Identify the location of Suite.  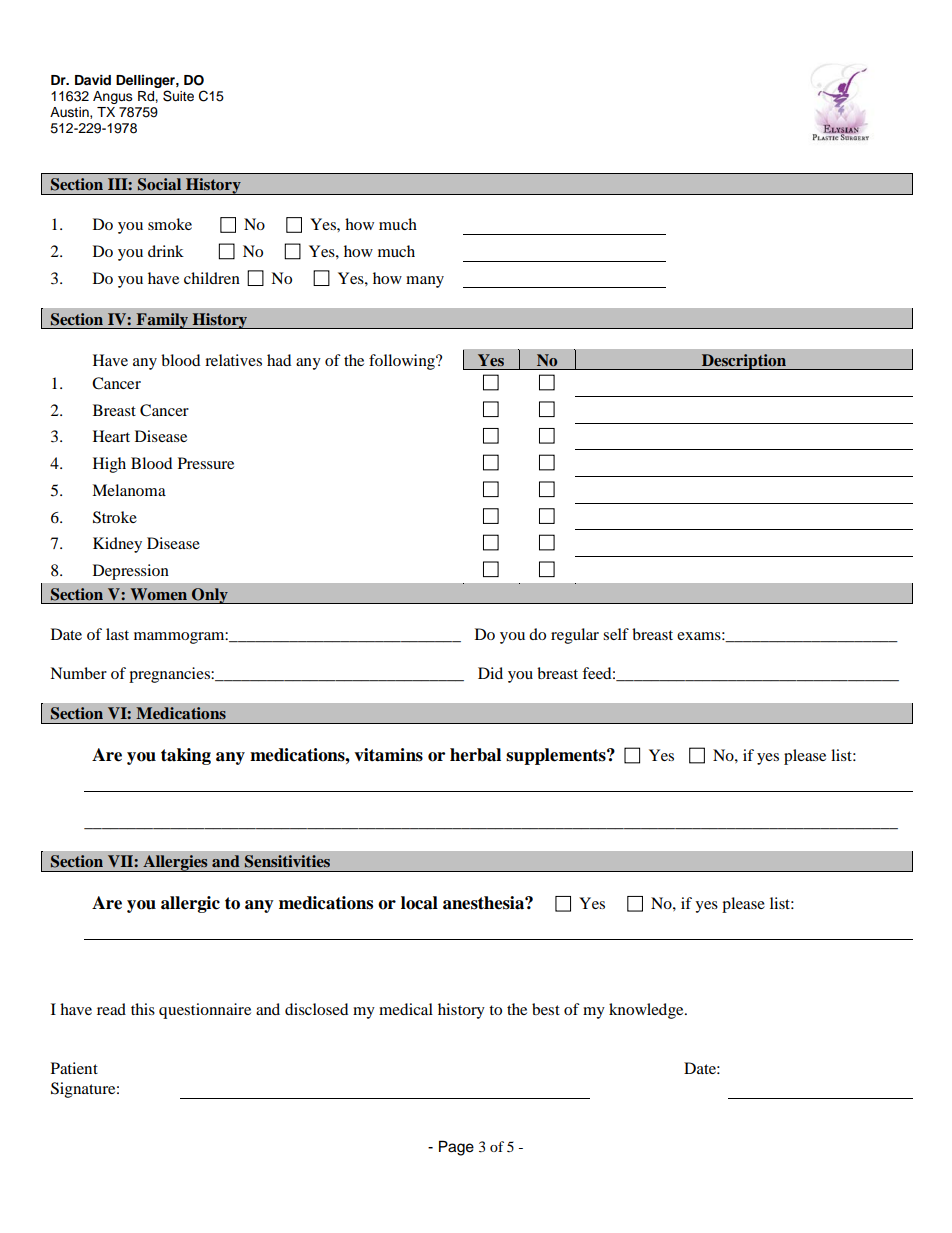
(178, 96).
